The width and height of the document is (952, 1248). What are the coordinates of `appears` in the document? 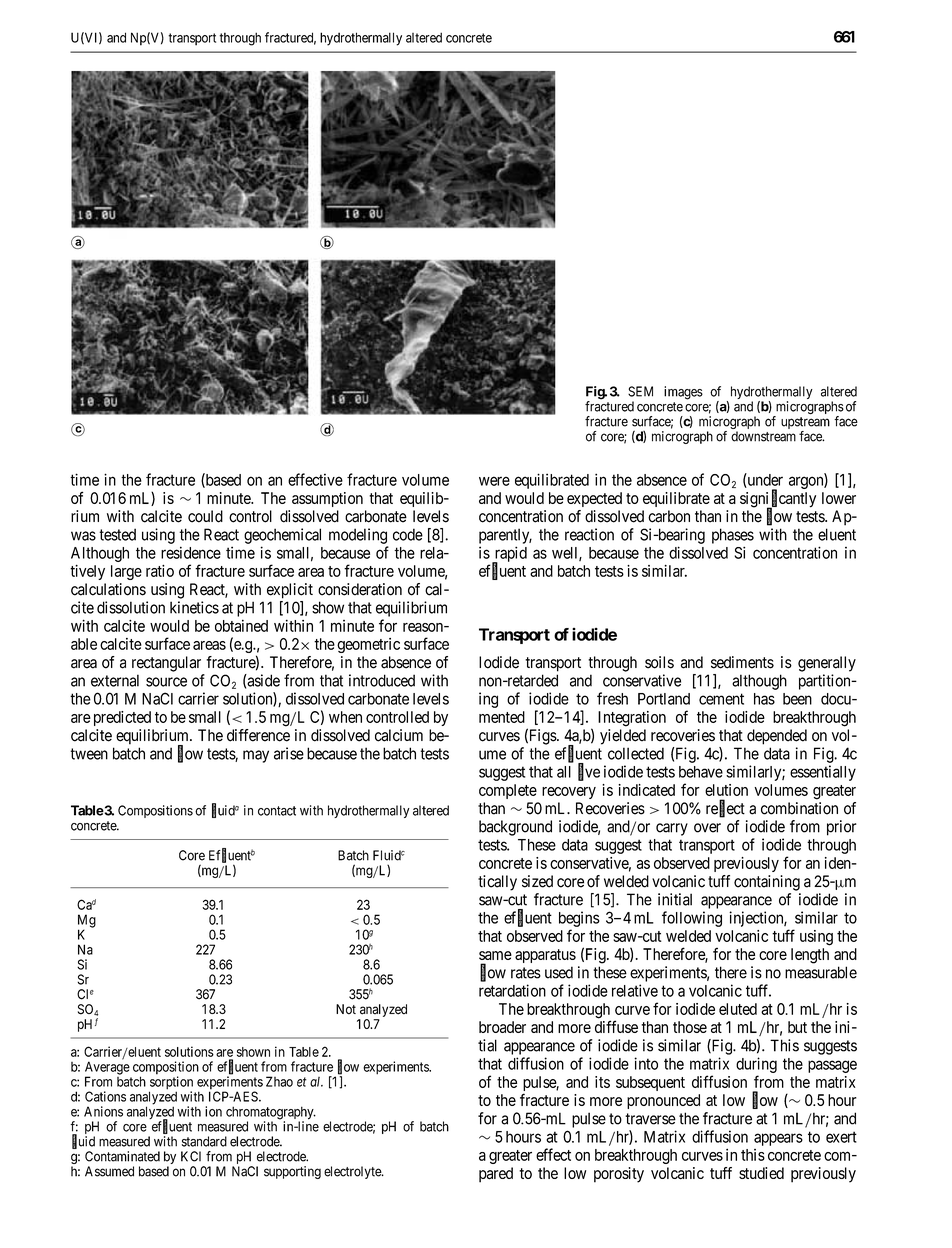 It's located at (778, 1139).
